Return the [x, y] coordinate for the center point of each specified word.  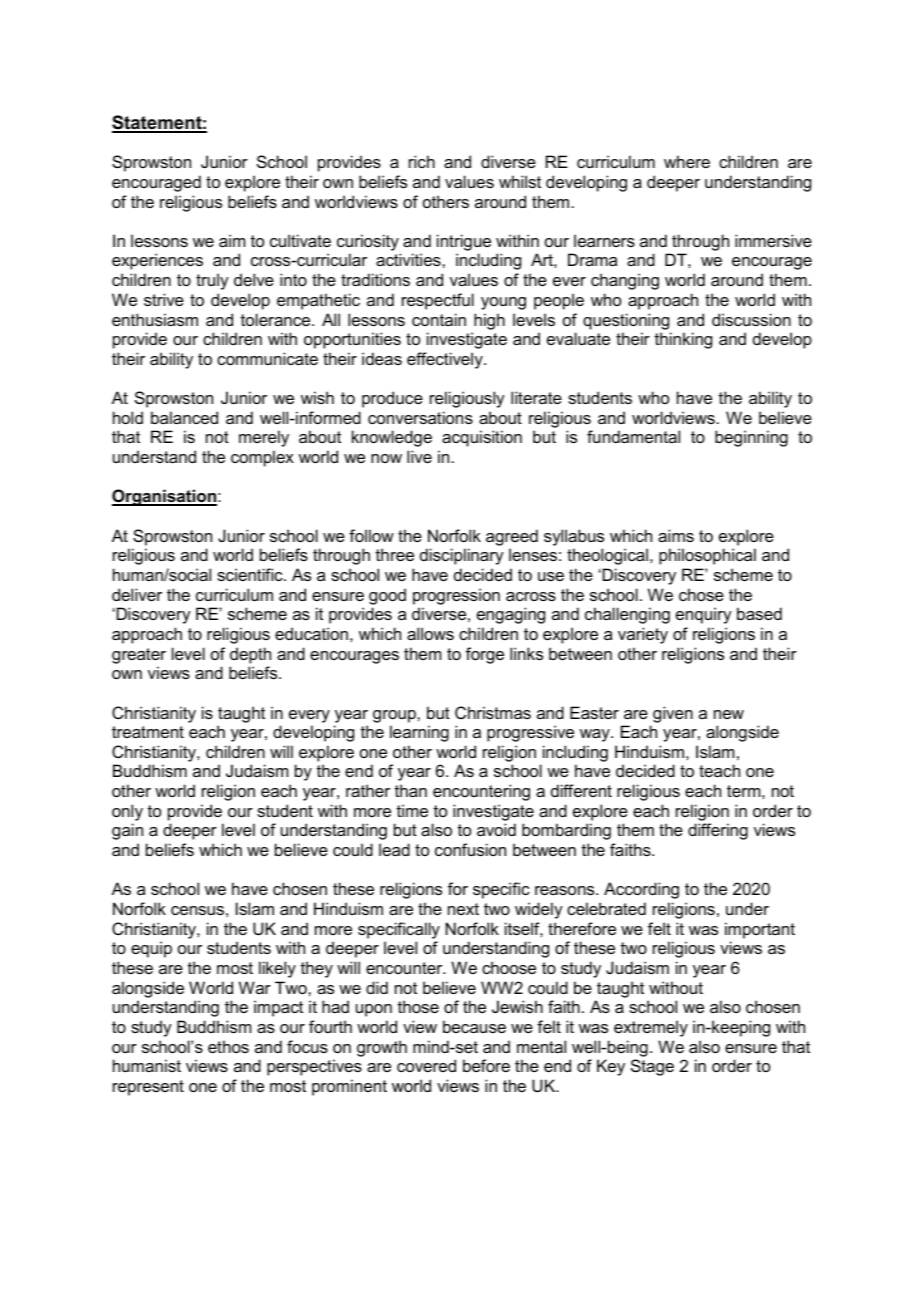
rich [422, 161]
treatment [148, 732]
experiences [157, 261]
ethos [228, 1046]
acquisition [482, 438]
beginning [751, 438]
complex [262, 458]
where [687, 161]
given [673, 714]
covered [426, 1065]
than [411, 790]
